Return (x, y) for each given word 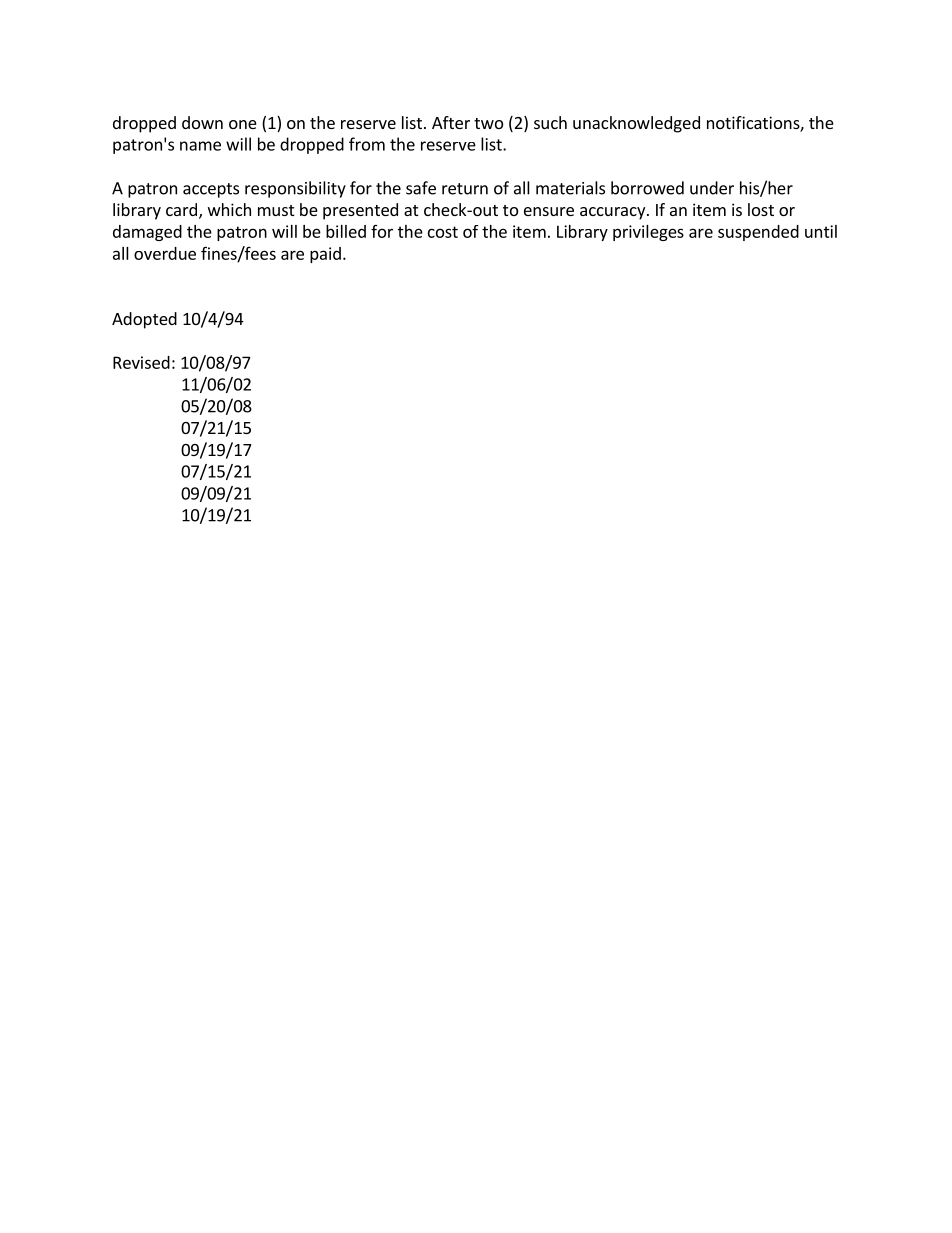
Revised (141, 362)
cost (443, 232)
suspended (758, 233)
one (243, 124)
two (488, 123)
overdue (165, 253)
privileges (648, 233)
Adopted (144, 320)
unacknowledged (636, 124)
